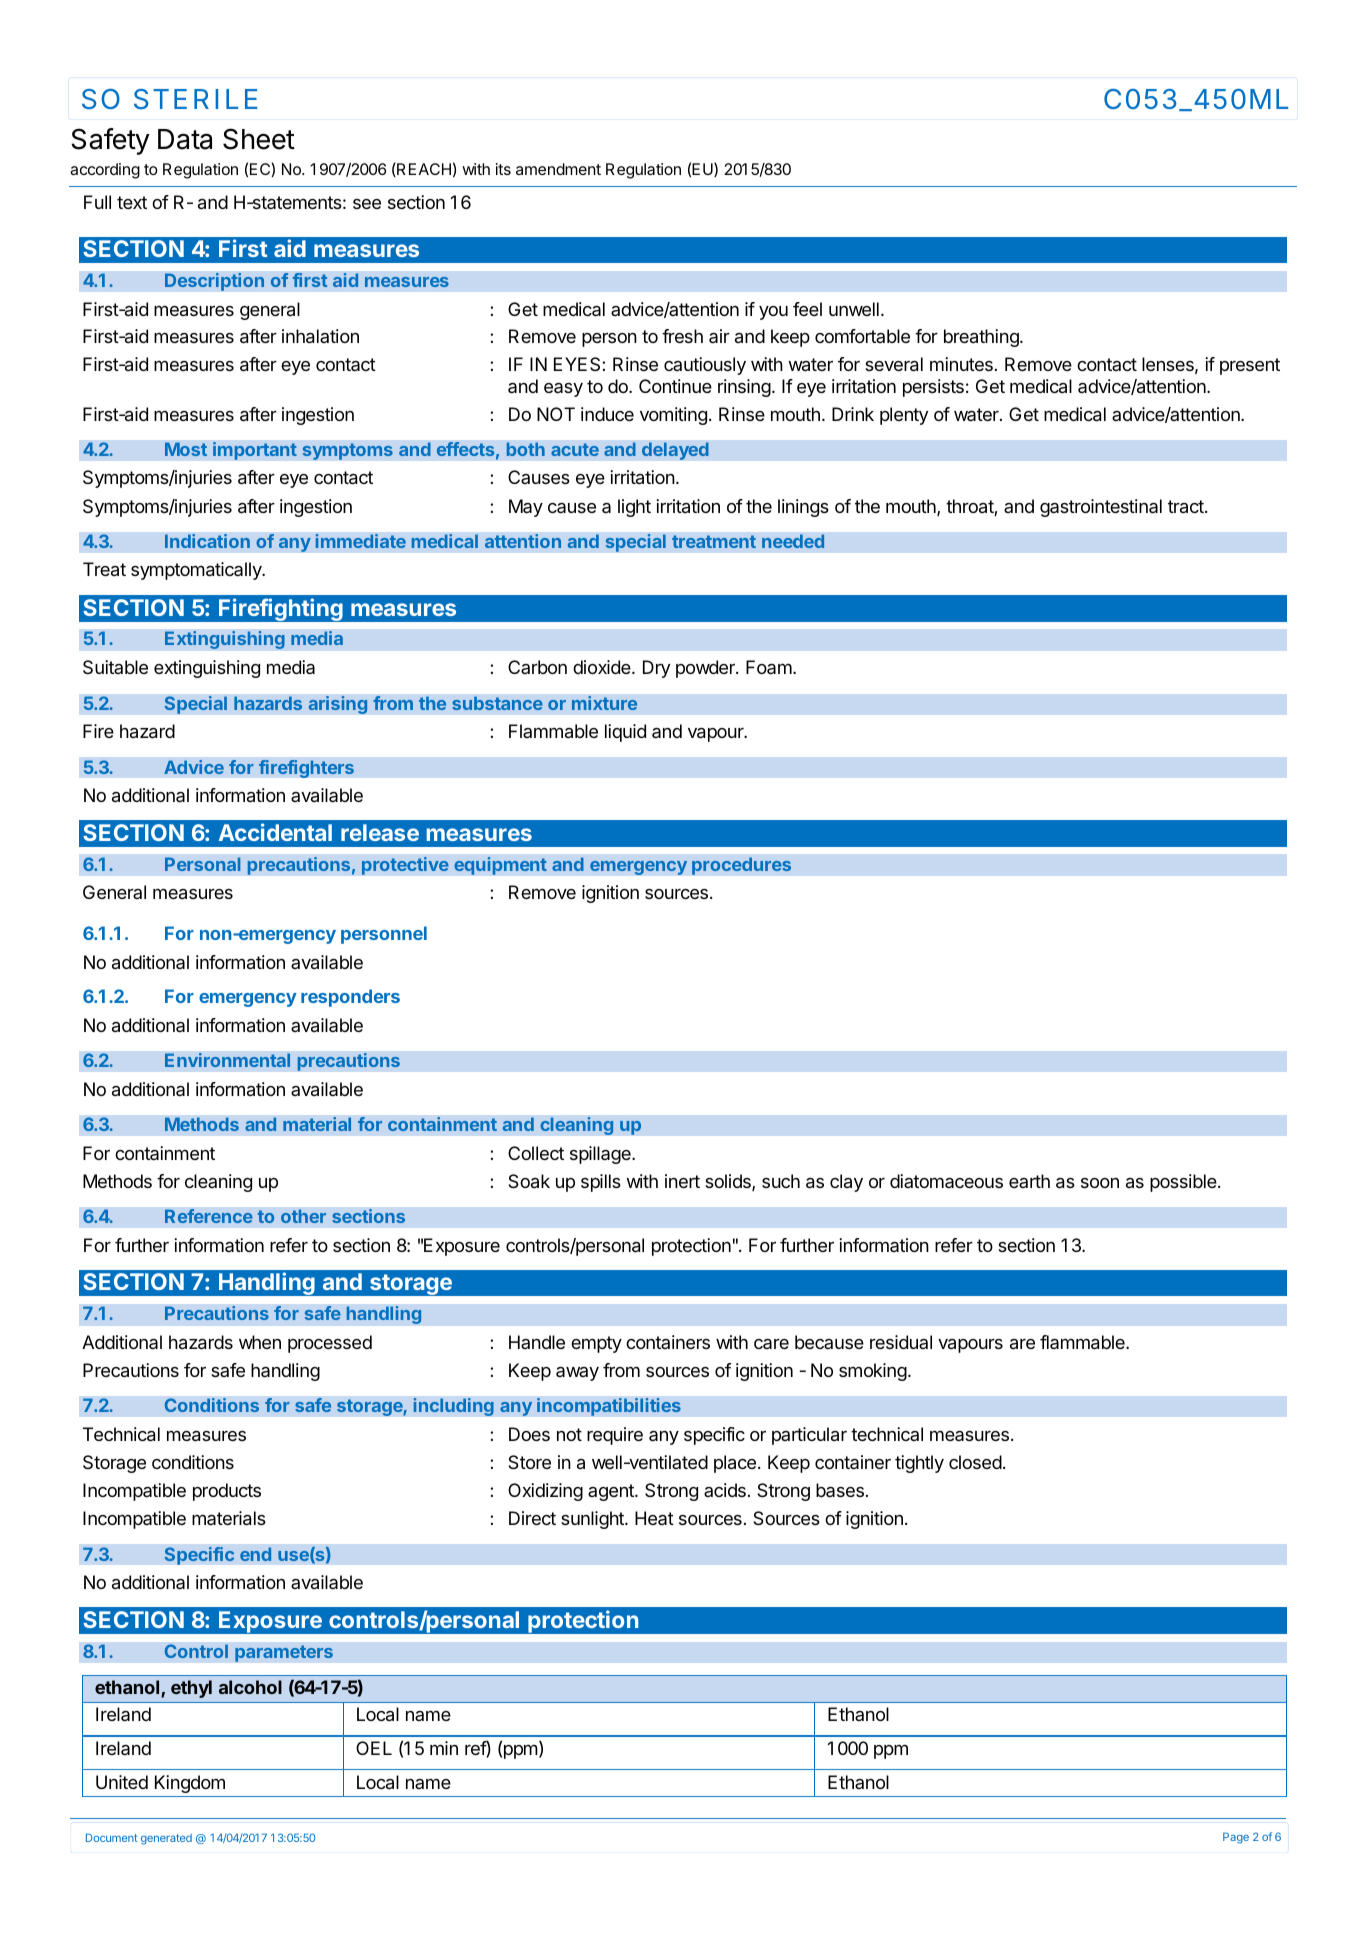 The height and width of the page is (1933, 1366). Describe the element at coordinates (609, 1407) in the page. I see `incompatibilities` at that location.
